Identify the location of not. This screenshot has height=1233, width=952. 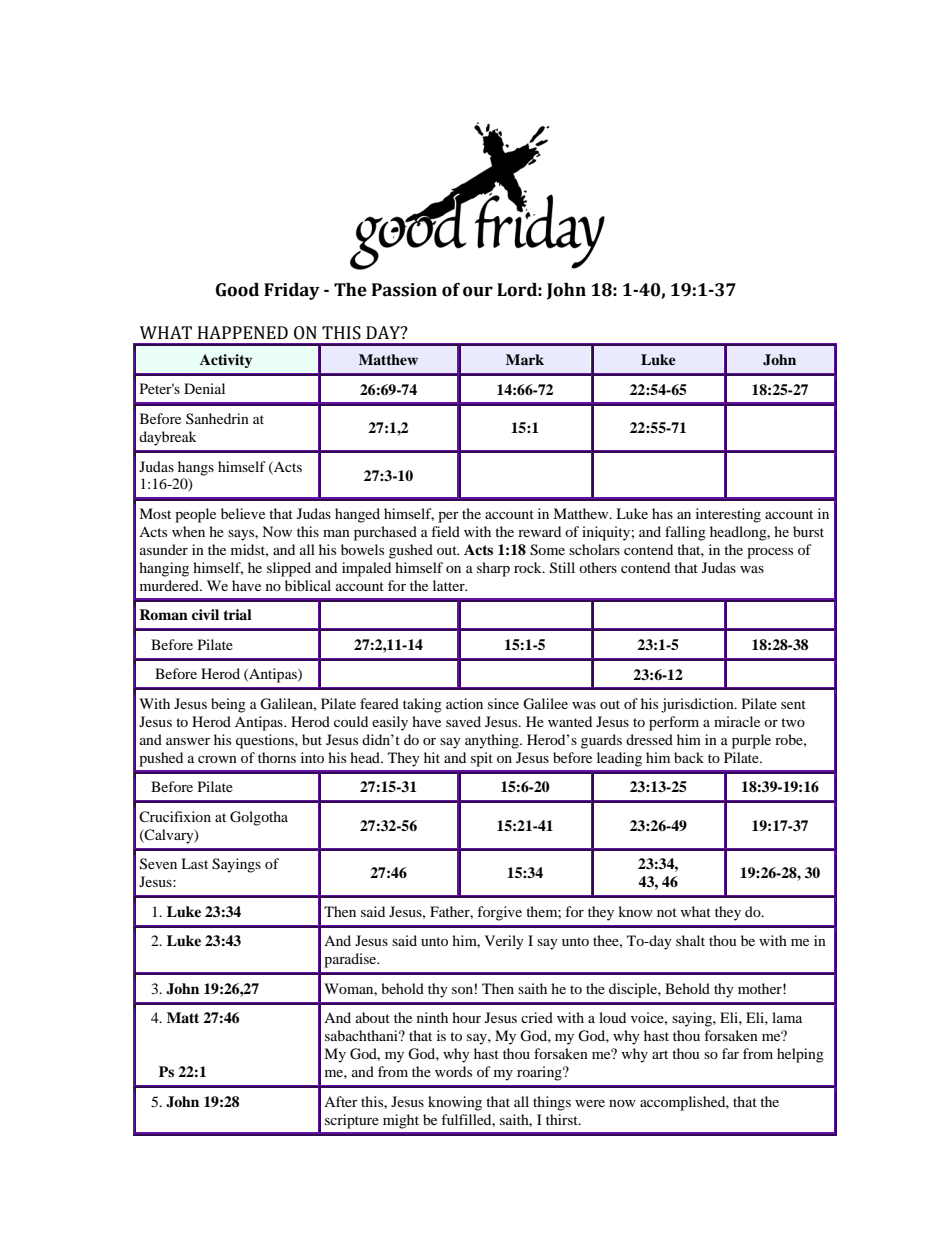
(667, 912).
